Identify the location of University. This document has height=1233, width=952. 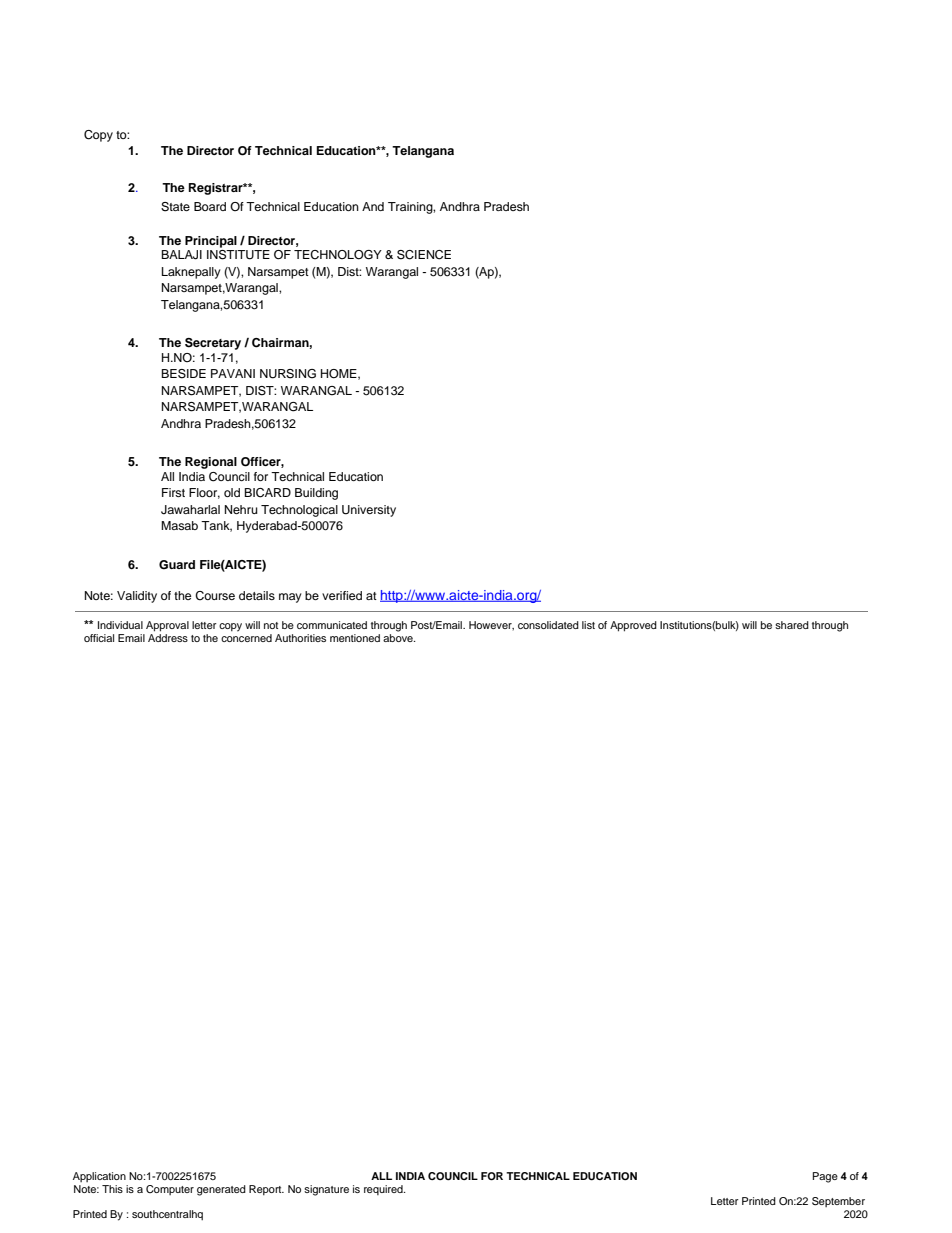
(369, 511).
